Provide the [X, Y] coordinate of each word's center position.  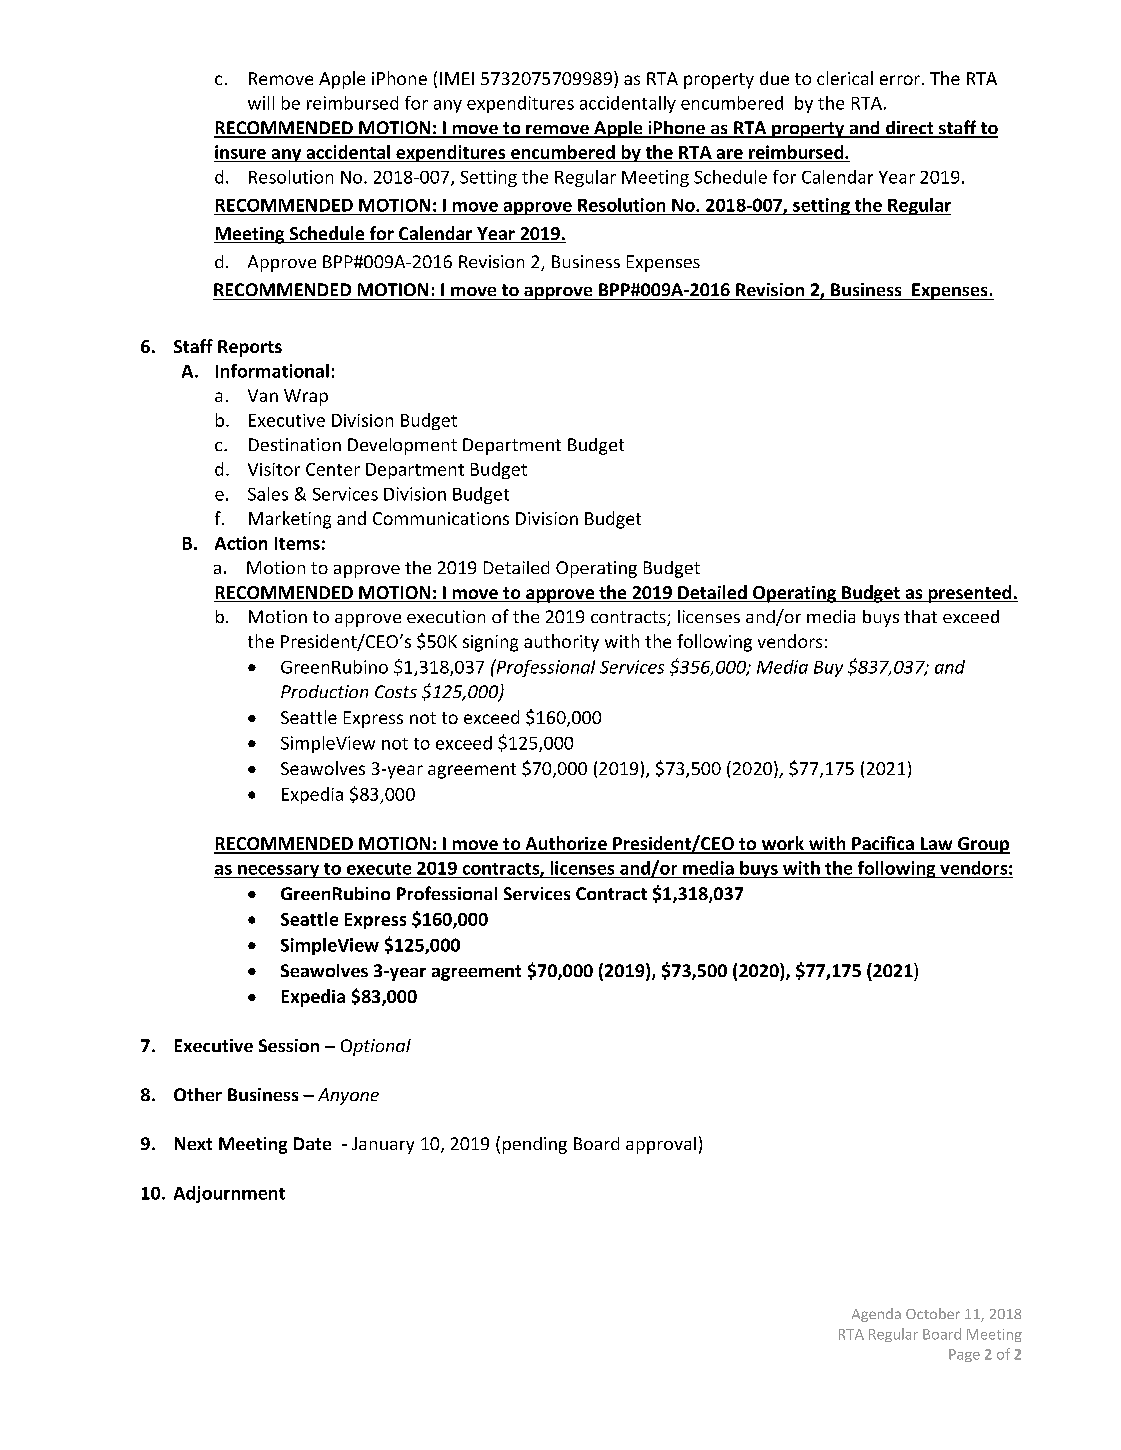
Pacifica [883, 844]
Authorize [566, 844]
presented [970, 594]
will [261, 103]
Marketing [290, 520]
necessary [279, 871]
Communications [441, 518]
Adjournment [229, 1194]
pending [535, 1145]
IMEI [457, 78]
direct [909, 129]
